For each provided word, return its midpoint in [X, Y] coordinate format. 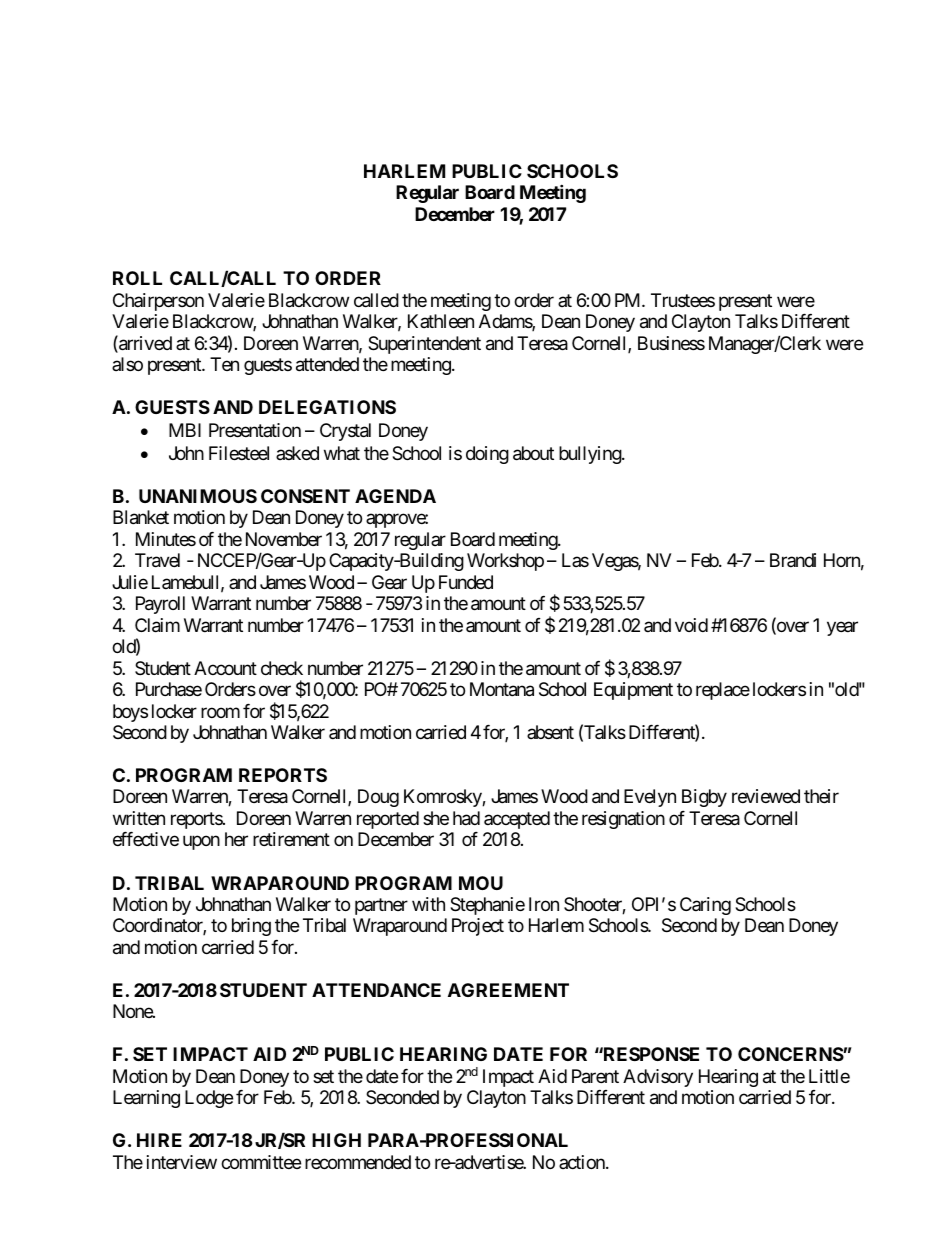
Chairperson [158, 302]
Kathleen [441, 321]
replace [723, 691]
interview [182, 1162]
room [220, 712]
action [583, 1162]
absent [550, 732]
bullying [591, 455]
